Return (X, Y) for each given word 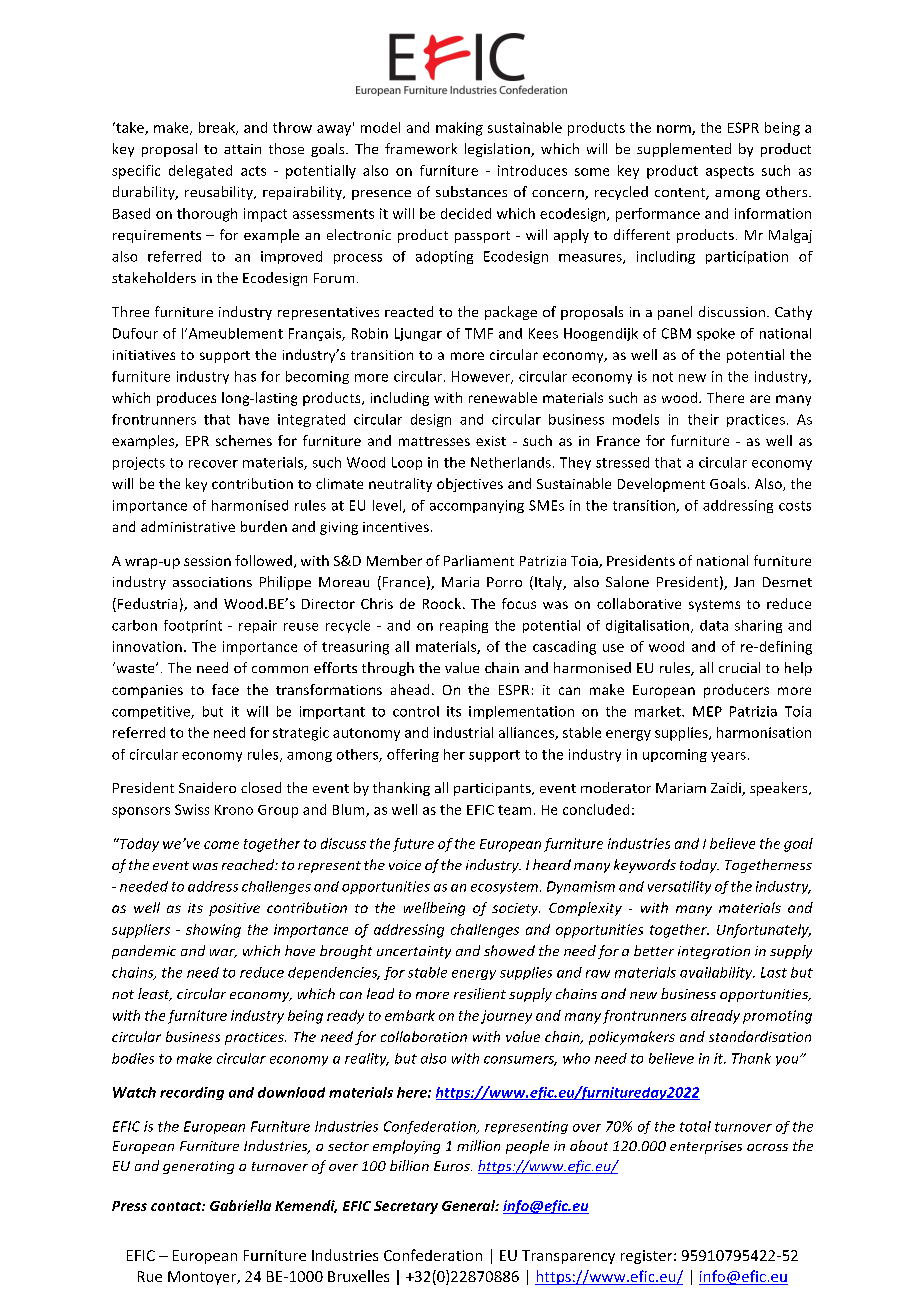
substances (471, 191)
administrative (188, 526)
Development (661, 485)
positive (234, 909)
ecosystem (506, 888)
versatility (679, 887)
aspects (730, 172)
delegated (200, 172)
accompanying (477, 506)
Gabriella (240, 1205)
